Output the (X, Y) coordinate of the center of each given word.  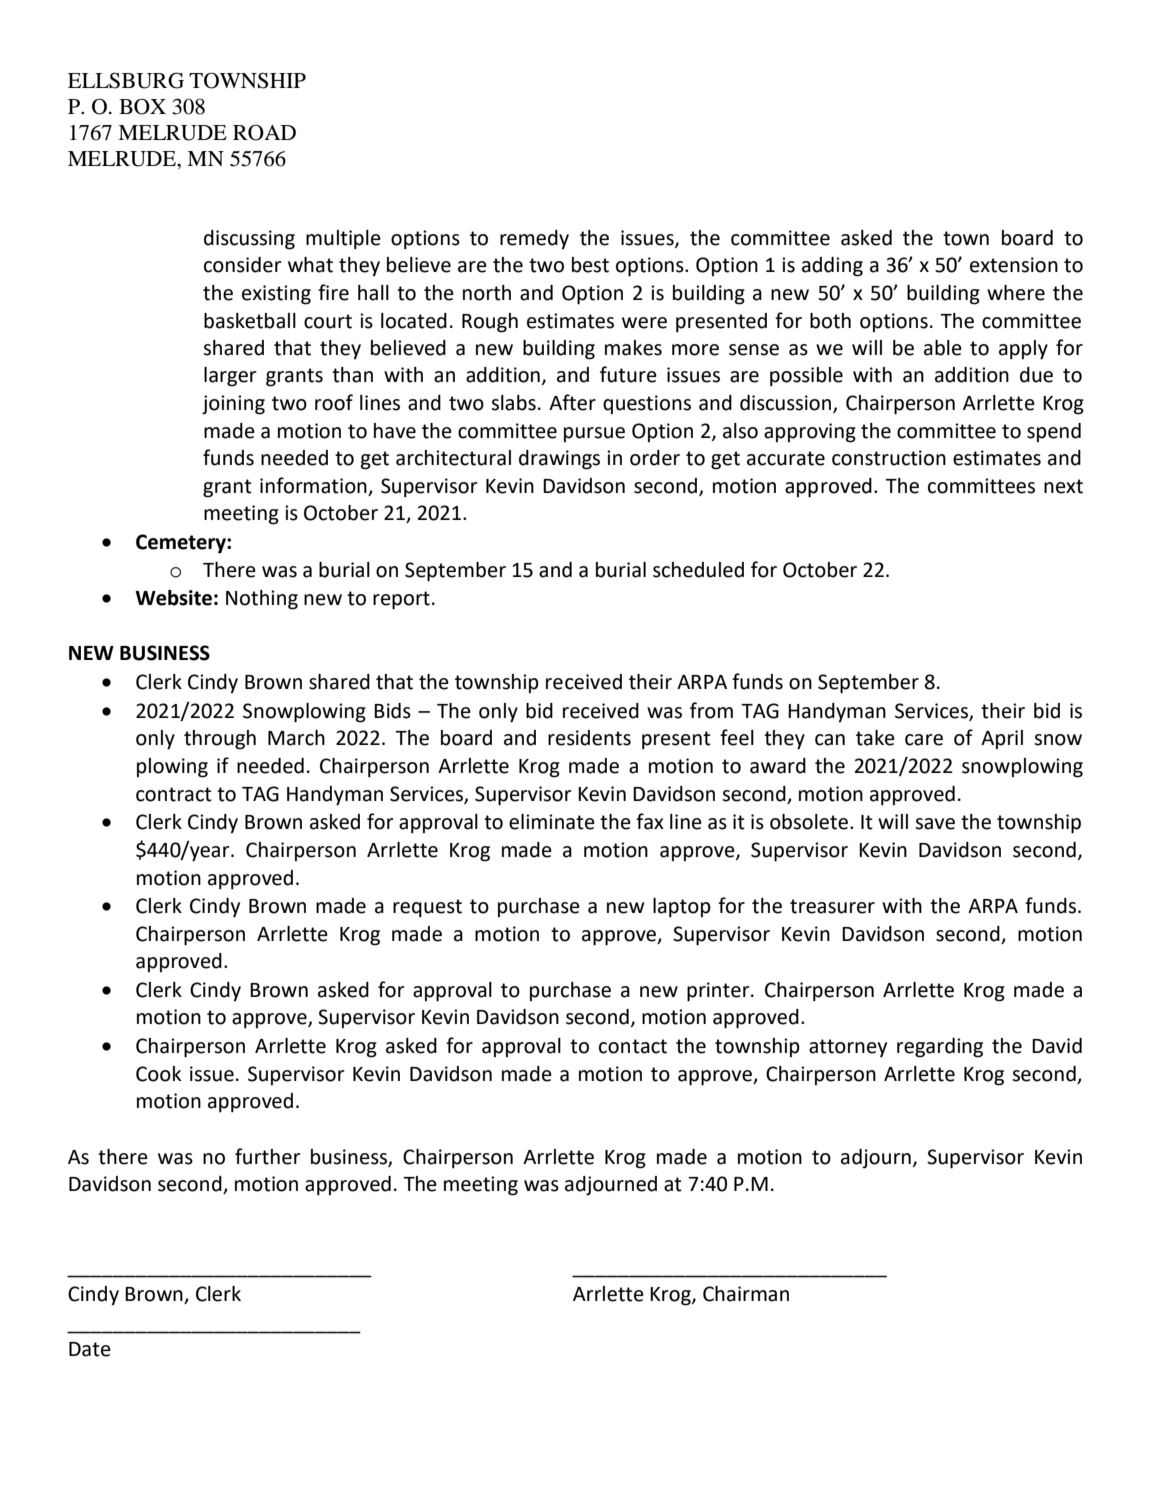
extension (1014, 265)
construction (889, 458)
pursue (594, 435)
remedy (534, 240)
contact (633, 1046)
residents (589, 738)
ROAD (264, 132)
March (296, 738)
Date (90, 1349)
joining (233, 405)
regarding (940, 1048)
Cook (158, 1074)
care (924, 740)
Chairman (746, 1294)
